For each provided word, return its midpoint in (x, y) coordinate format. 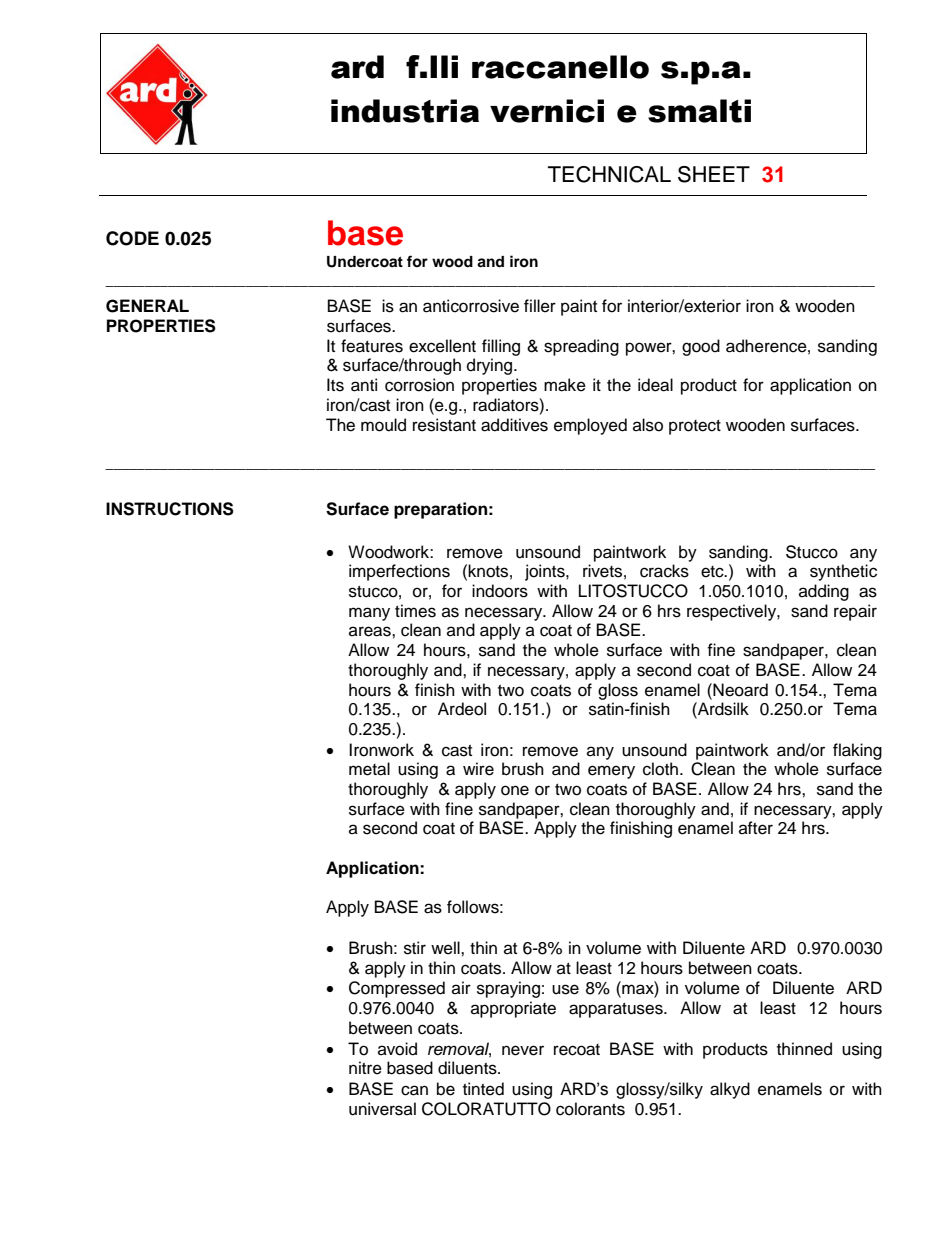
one (515, 790)
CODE (132, 238)
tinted (483, 1089)
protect (695, 427)
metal (369, 769)
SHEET (714, 174)
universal (382, 1109)
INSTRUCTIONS (170, 509)
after (756, 828)
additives (514, 425)
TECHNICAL (609, 174)
